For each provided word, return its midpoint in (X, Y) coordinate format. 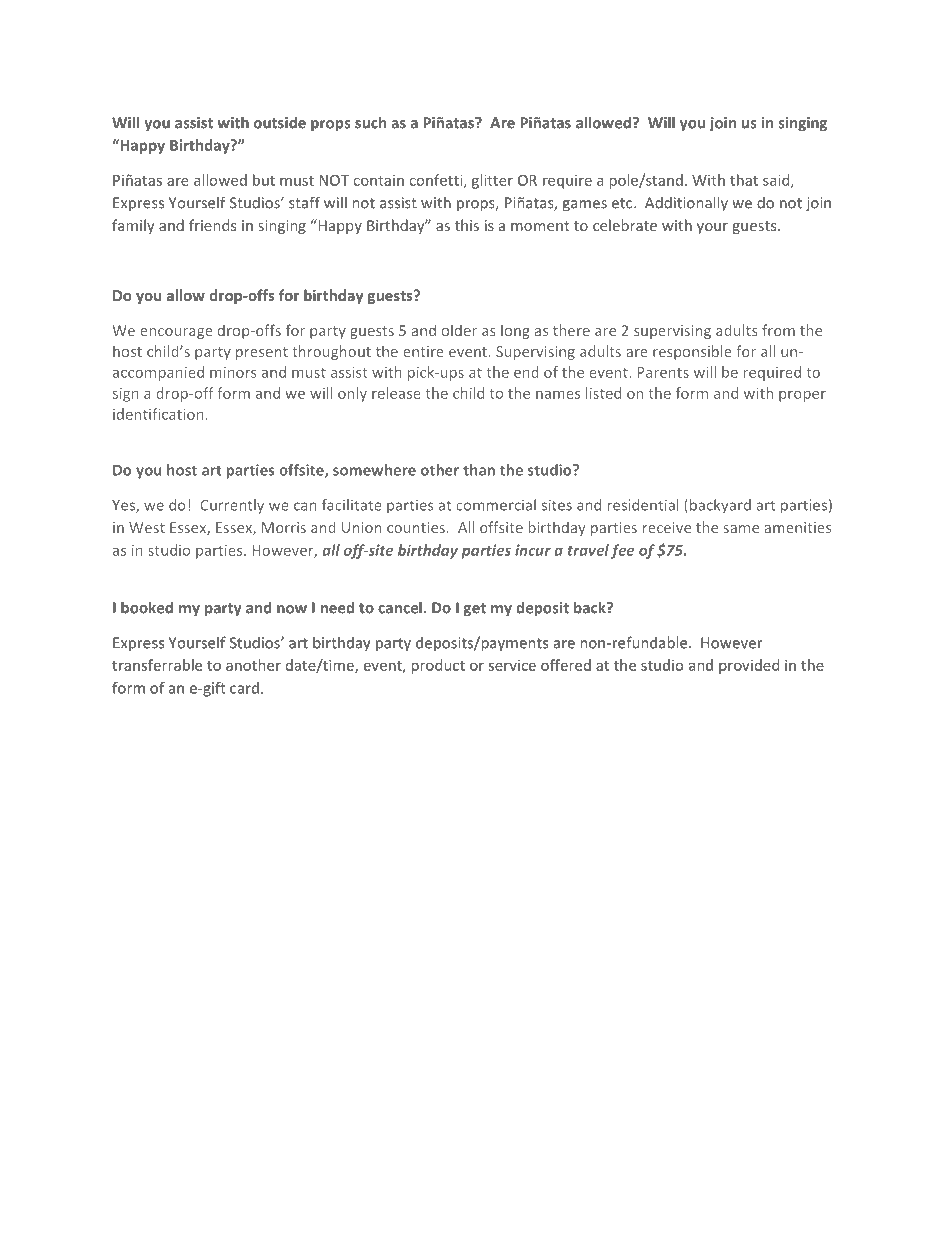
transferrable (157, 665)
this (467, 225)
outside (280, 122)
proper (802, 396)
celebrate (625, 225)
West (147, 527)
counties (416, 527)
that (744, 180)
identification (158, 414)
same (741, 529)
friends (212, 225)
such (370, 122)
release (396, 393)
